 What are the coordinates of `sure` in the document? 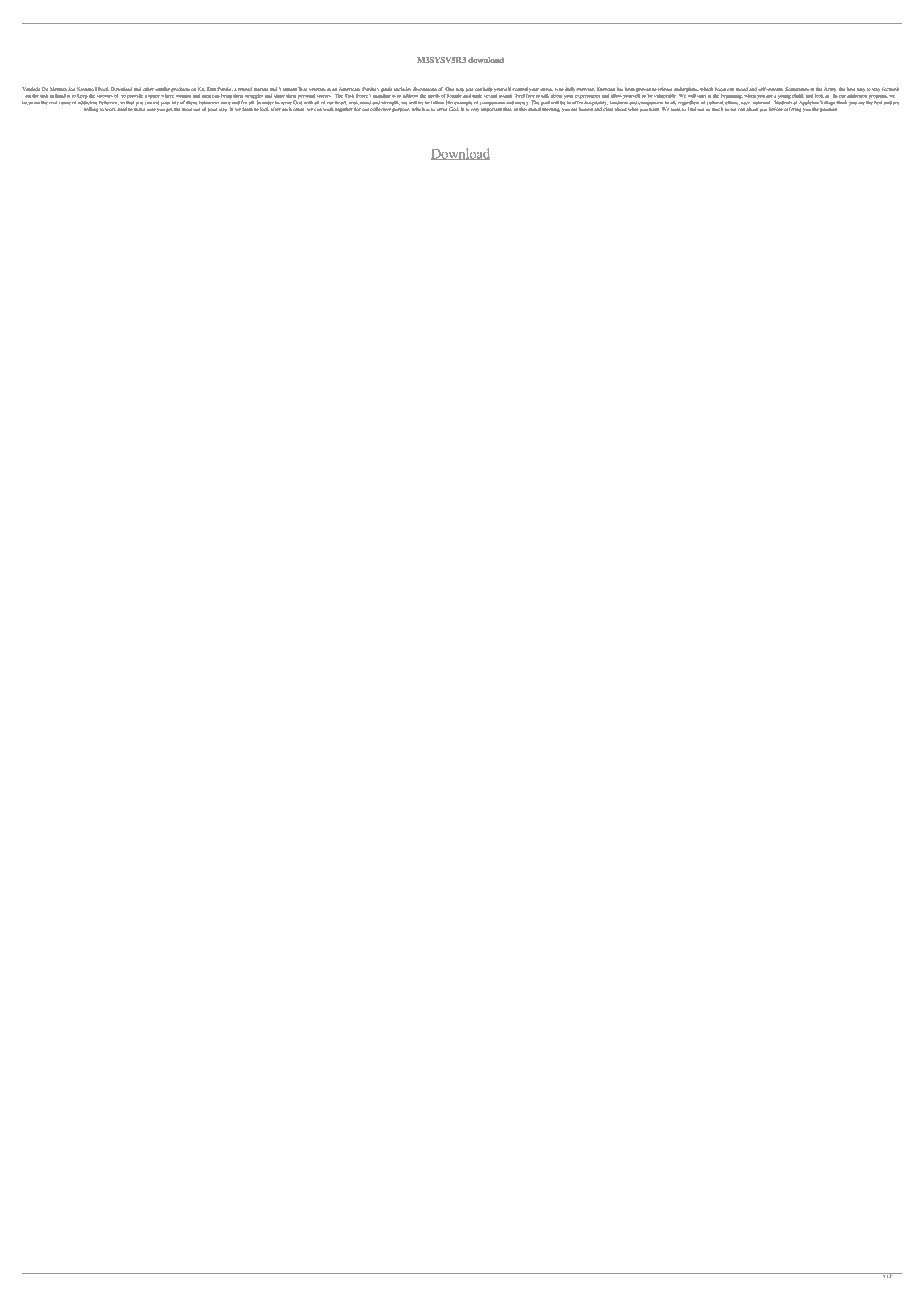 It's located at (151, 109).
